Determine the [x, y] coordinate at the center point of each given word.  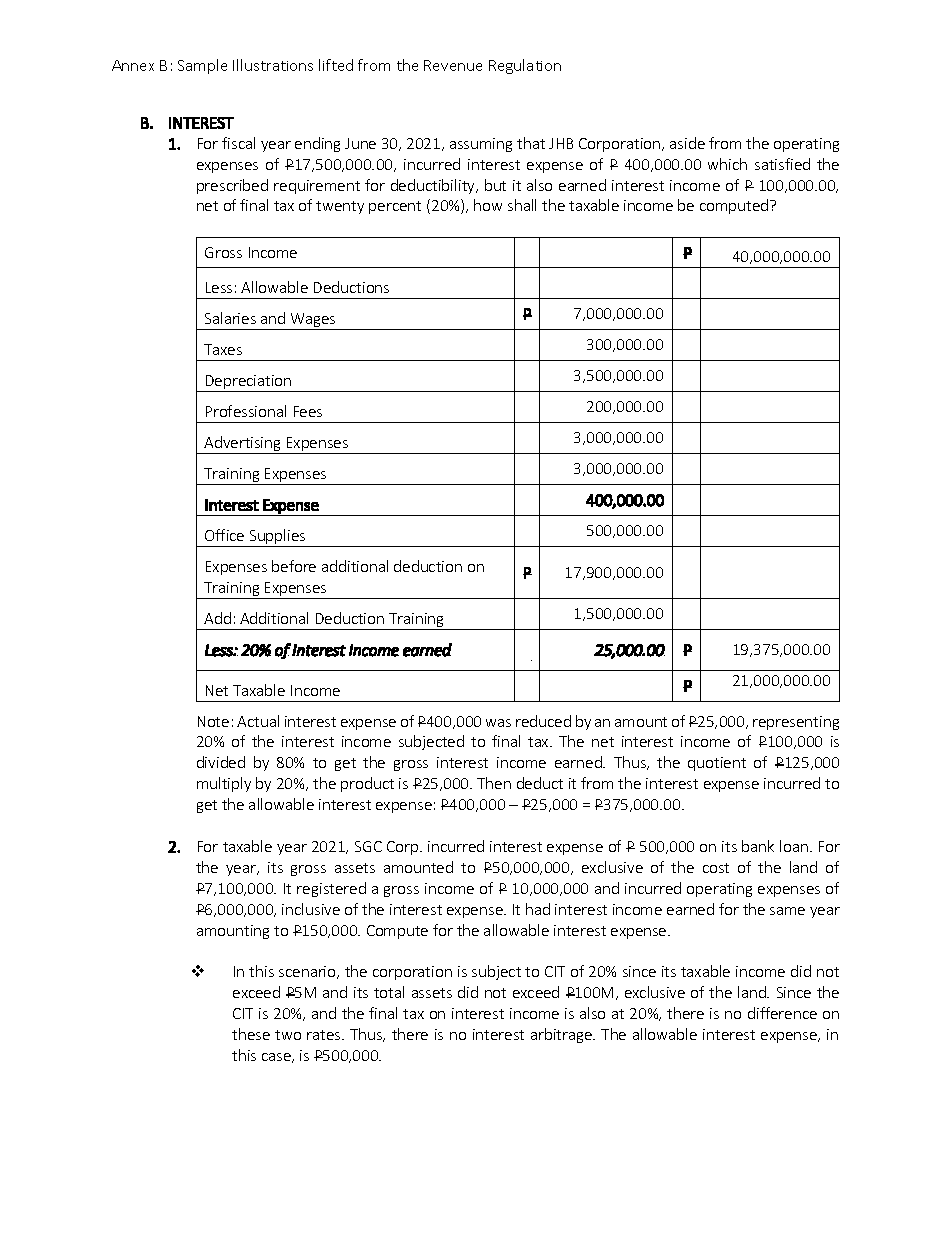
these [251, 1034]
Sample [202, 66]
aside [687, 143]
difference [782, 1013]
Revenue [453, 65]
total [389, 992]
